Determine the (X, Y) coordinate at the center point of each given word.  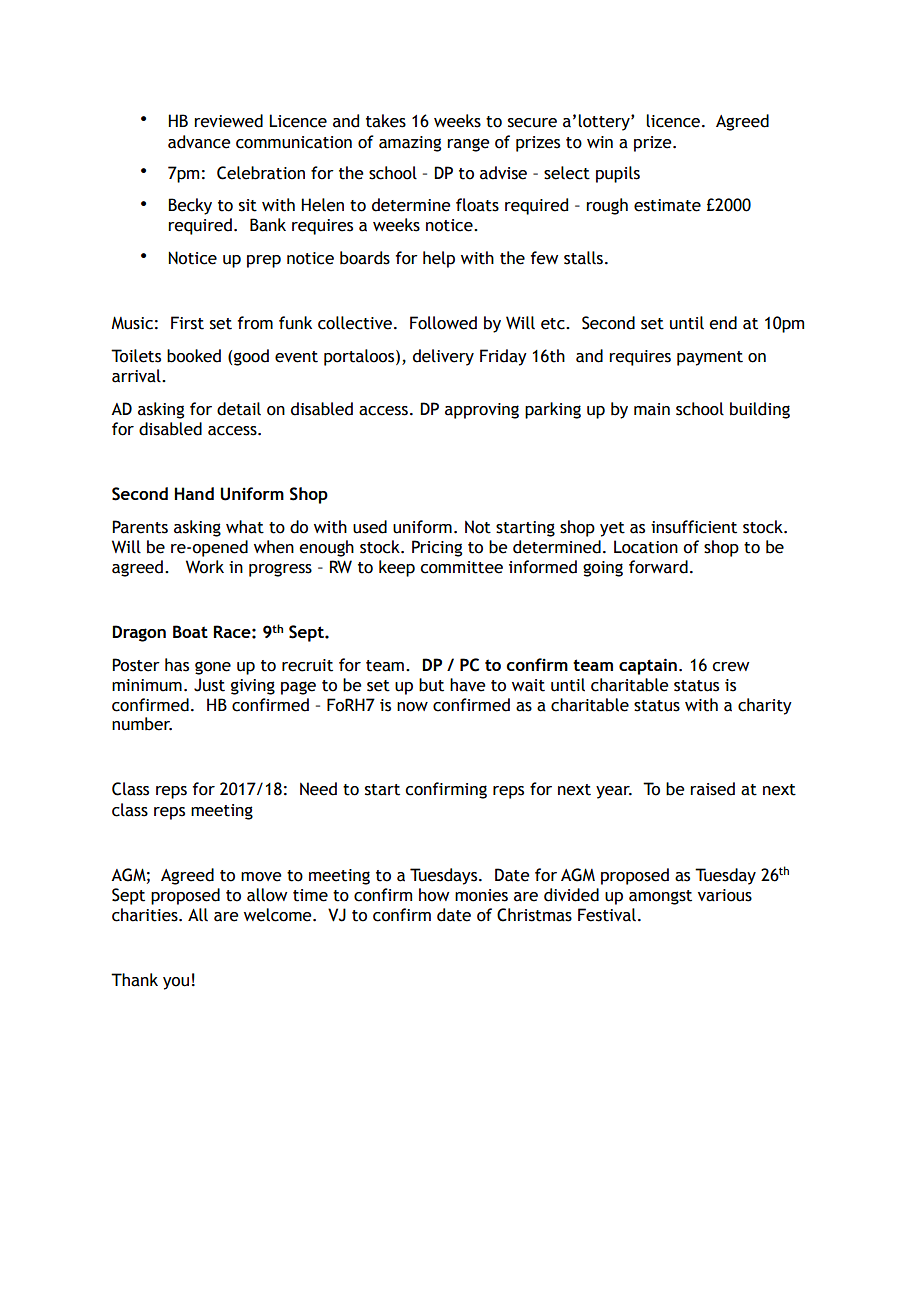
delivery (443, 357)
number (142, 724)
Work (205, 567)
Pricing (437, 548)
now (412, 707)
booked (194, 356)
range (468, 145)
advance (199, 142)
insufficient (694, 527)
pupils (618, 174)
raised (712, 789)
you (176, 983)
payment (710, 358)
